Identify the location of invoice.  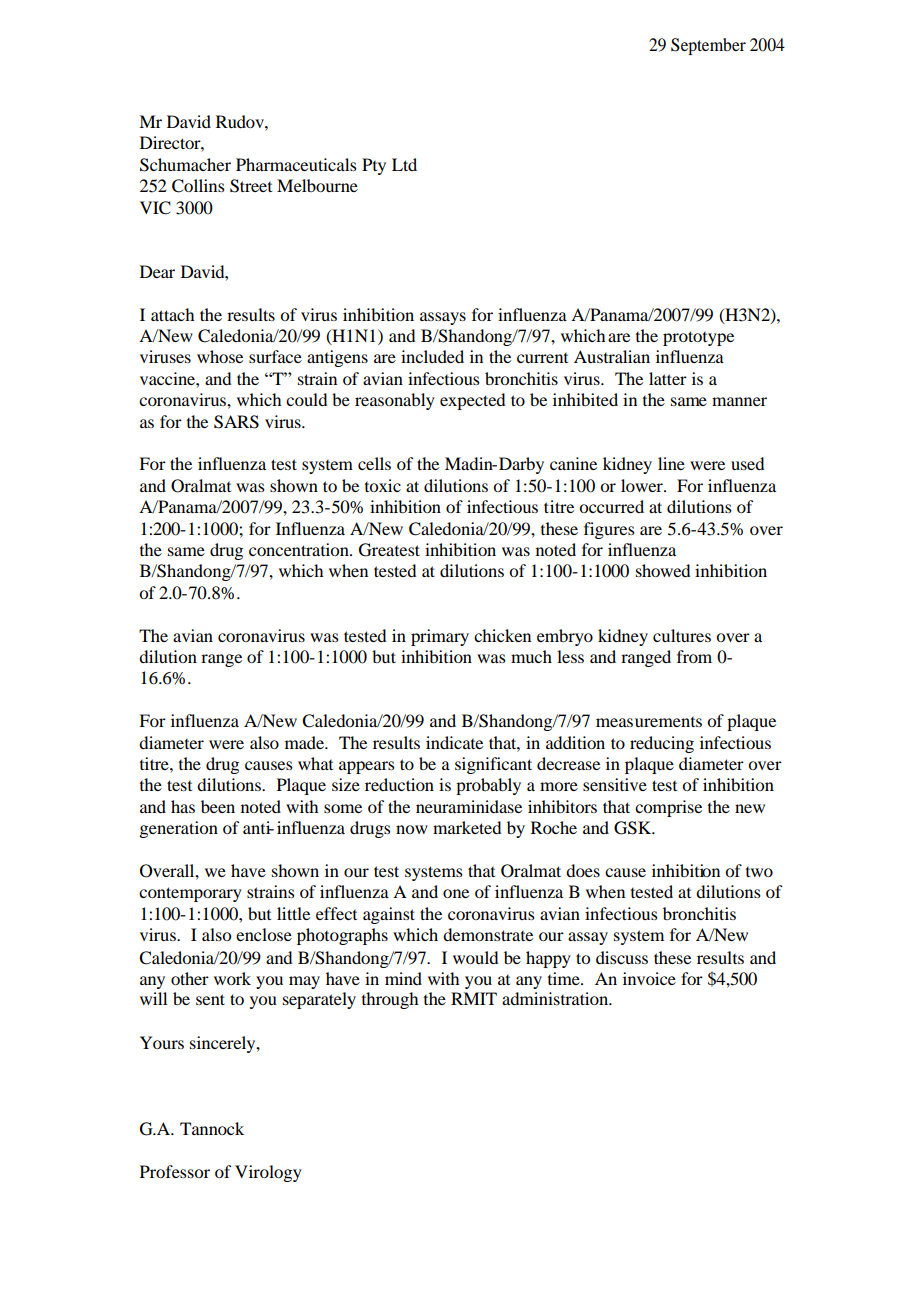
(649, 978).
